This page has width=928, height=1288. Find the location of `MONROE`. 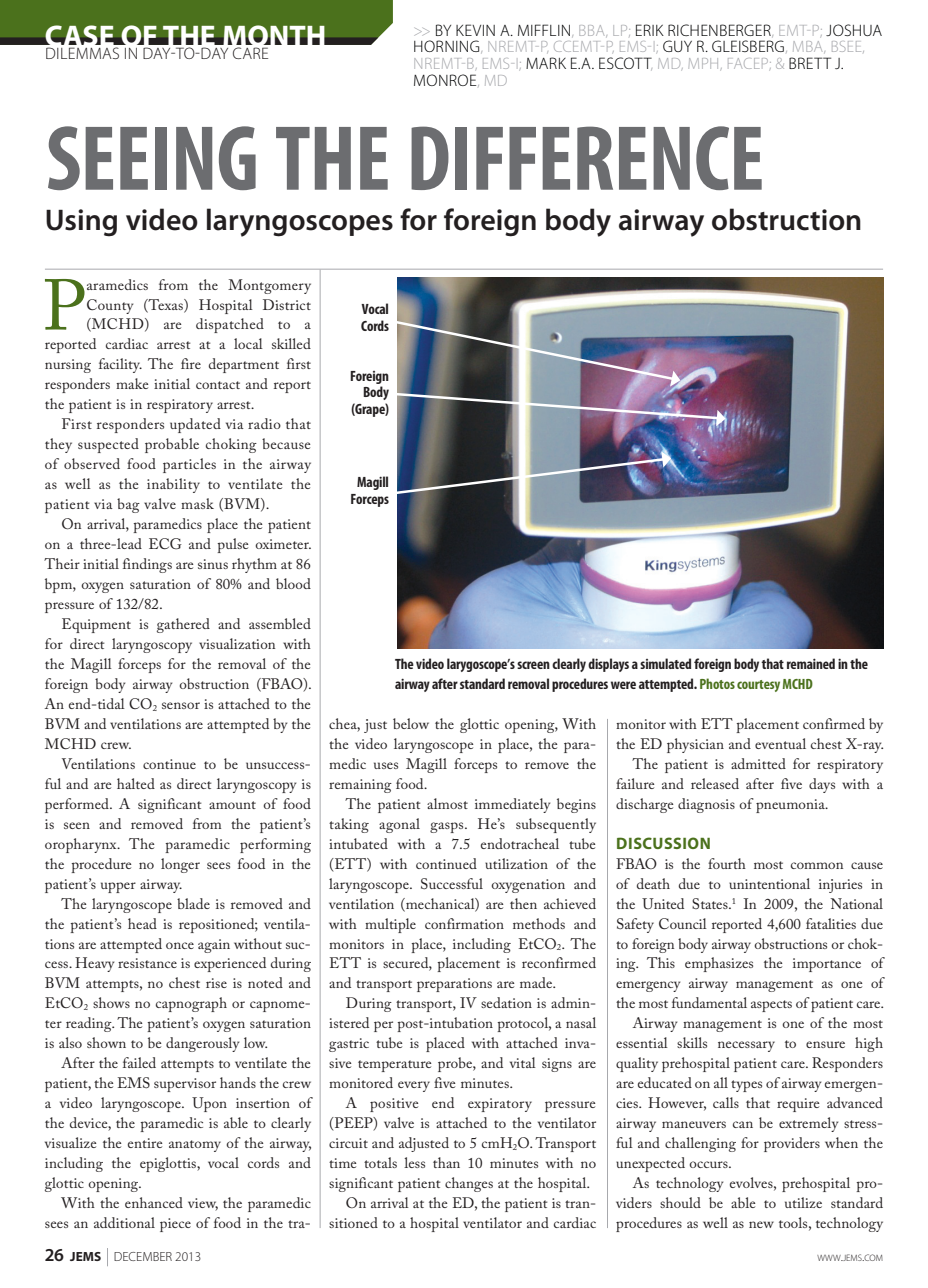

MONROE is located at coordinates (446, 80).
